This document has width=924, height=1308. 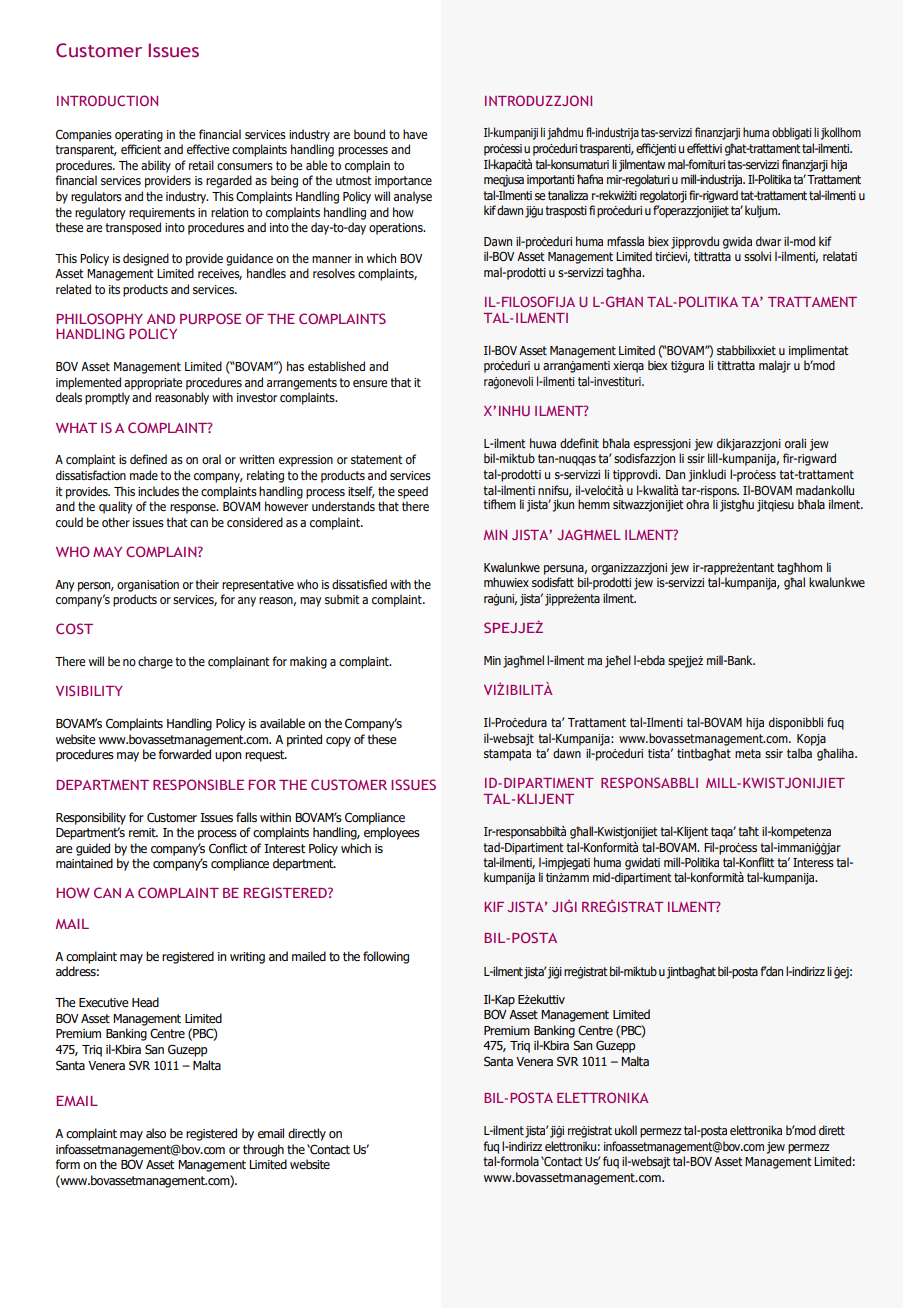 What do you see at coordinates (415, 134) in the document?
I see `have` at bounding box center [415, 134].
